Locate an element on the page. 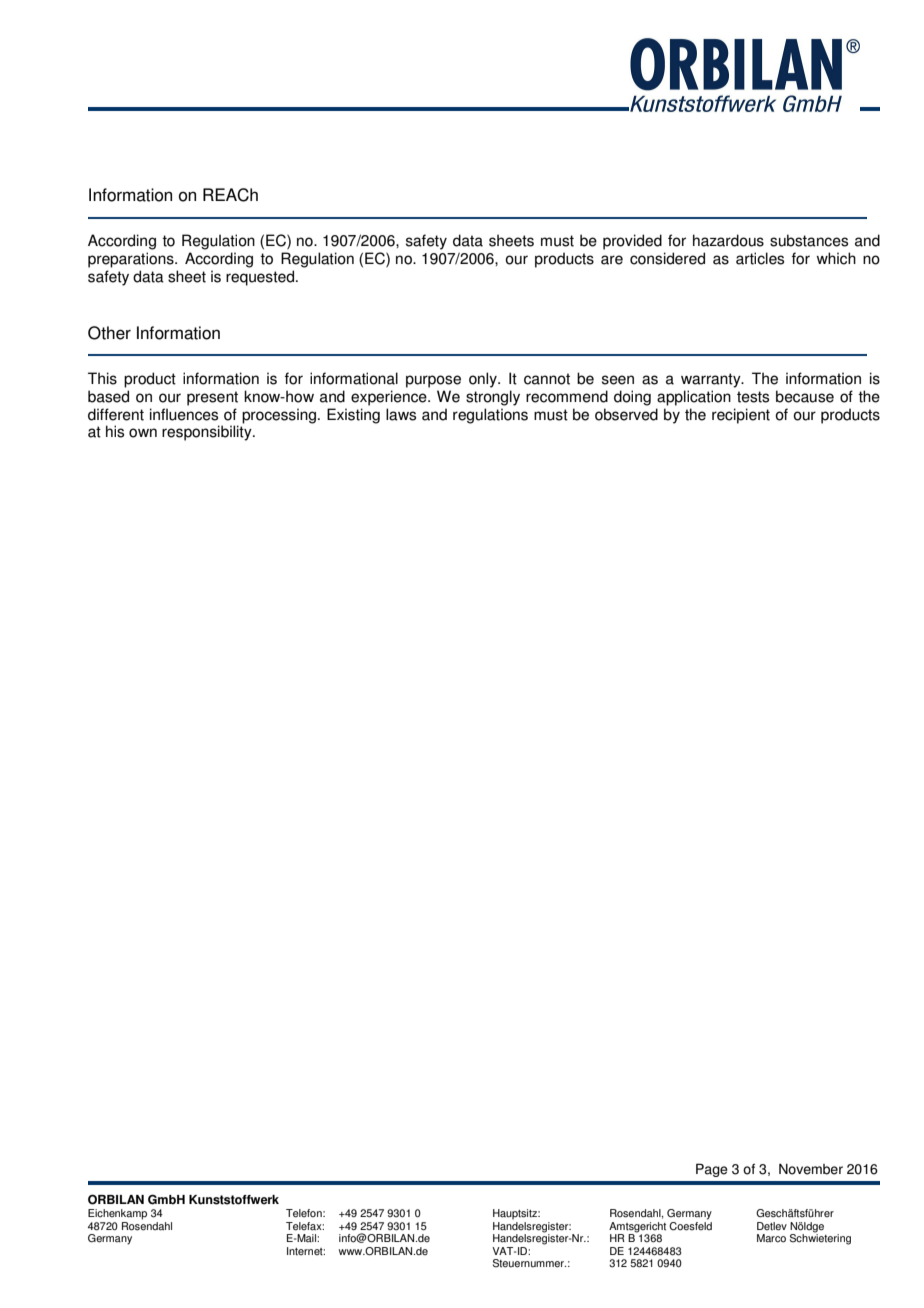 This page has height=1308, width=924. are is located at coordinates (612, 260).
